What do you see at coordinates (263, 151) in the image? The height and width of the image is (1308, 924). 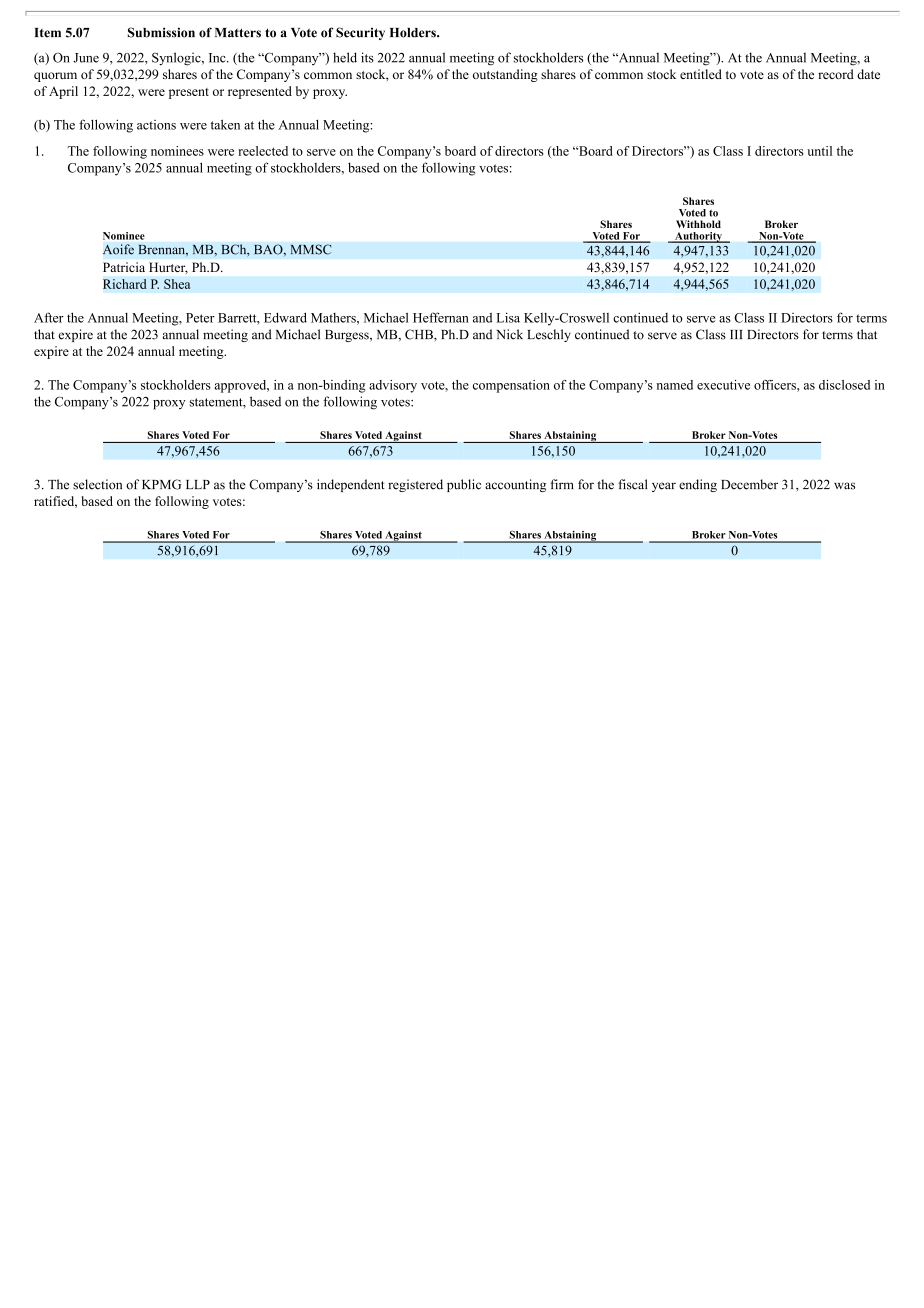 I see `reelected` at bounding box center [263, 151].
